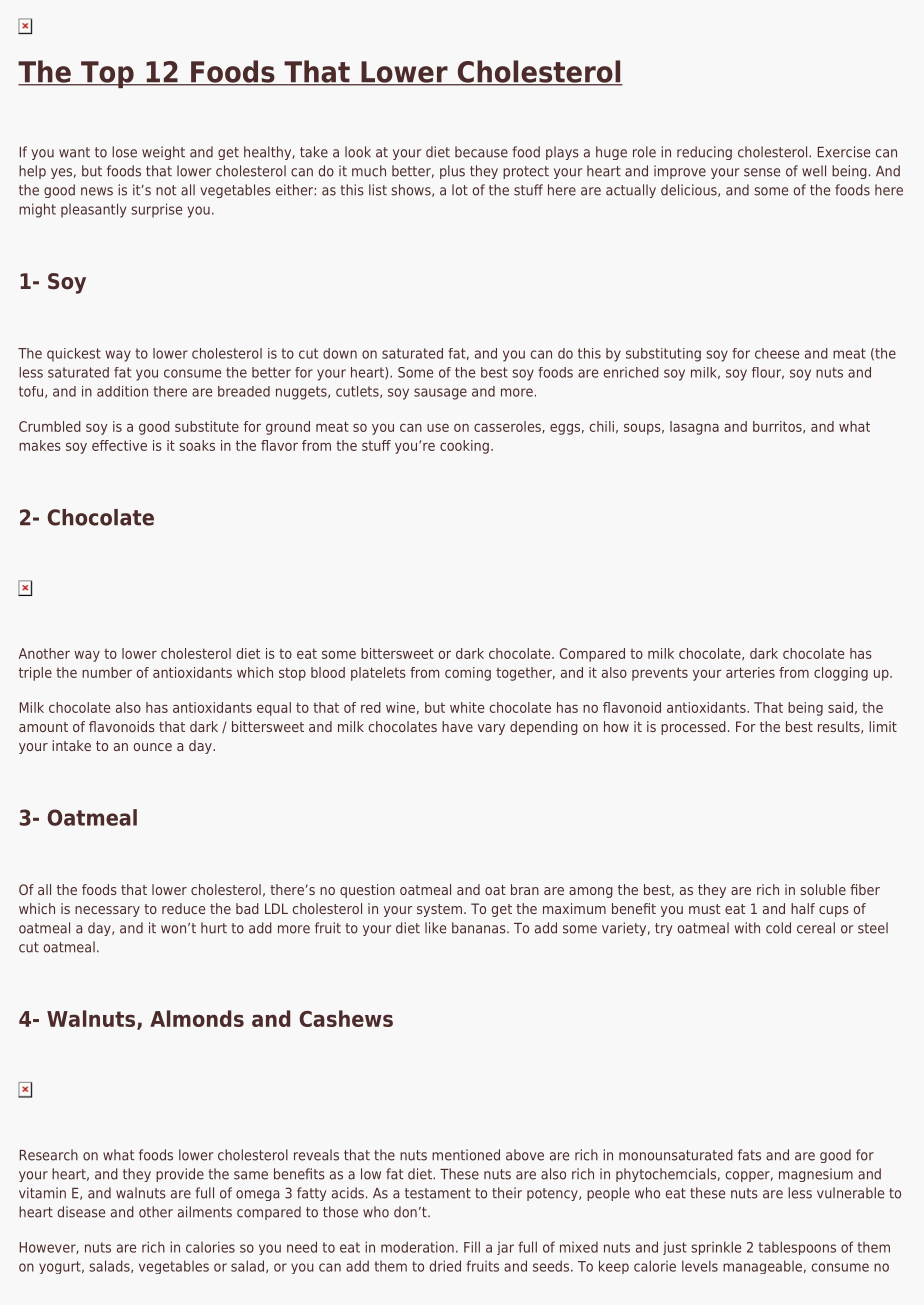  What do you see at coordinates (602, 426) in the page?
I see `chili` at bounding box center [602, 426].
